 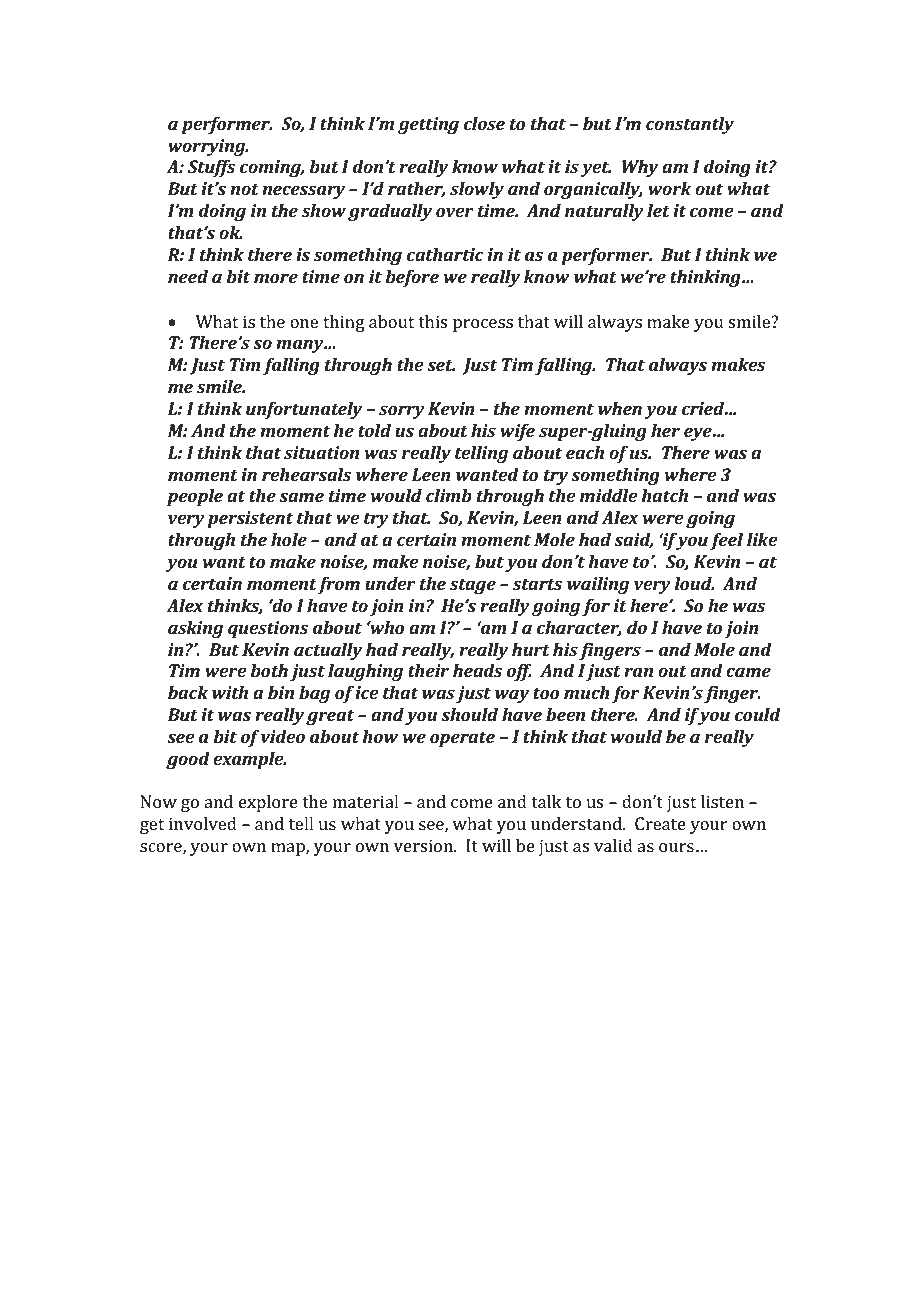 I want to click on bin, so click(x=281, y=692).
